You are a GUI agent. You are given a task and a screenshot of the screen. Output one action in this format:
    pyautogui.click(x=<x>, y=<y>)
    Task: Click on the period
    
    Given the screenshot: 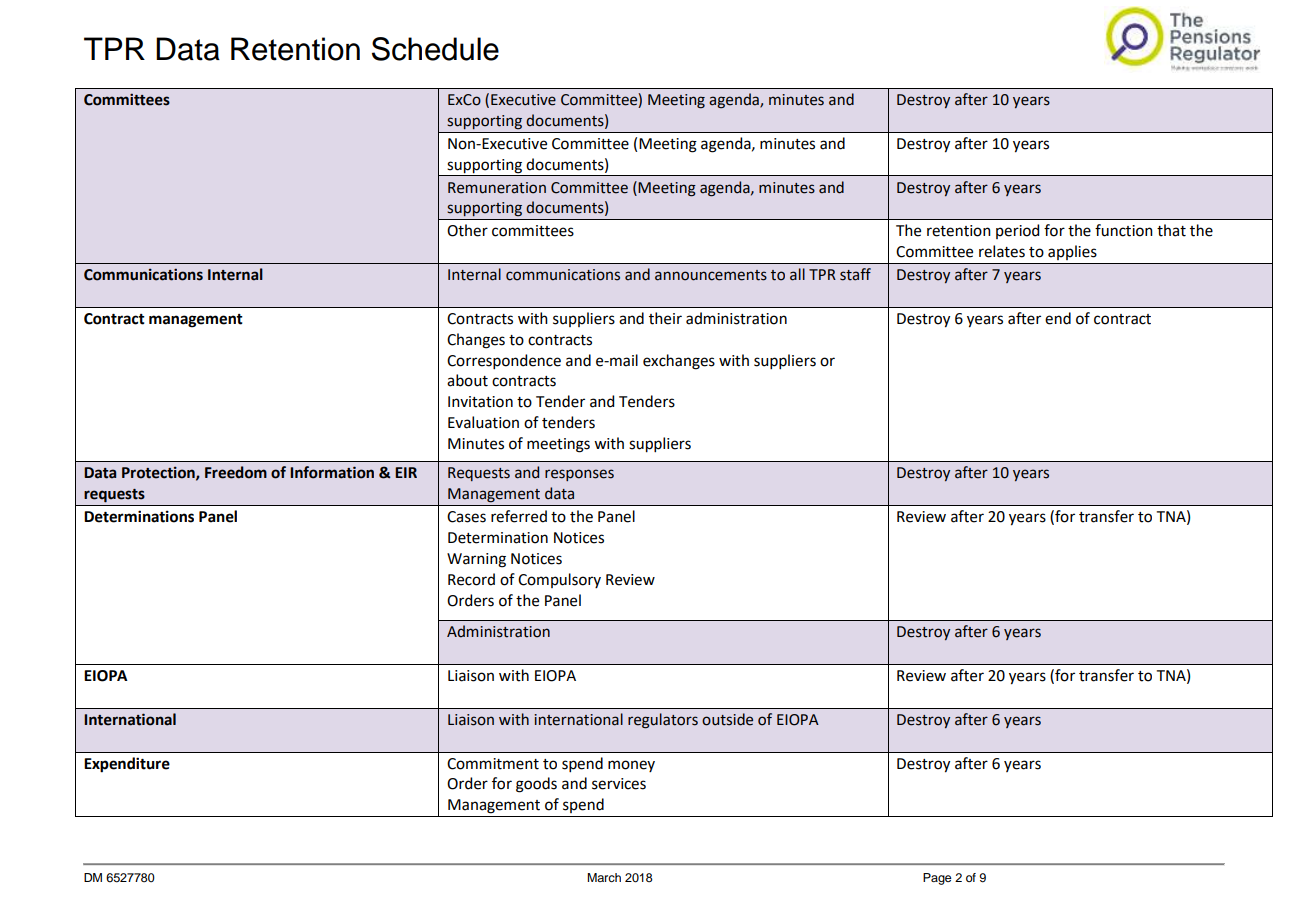 What is the action you would take?
    pyautogui.click(x=1017, y=231)
